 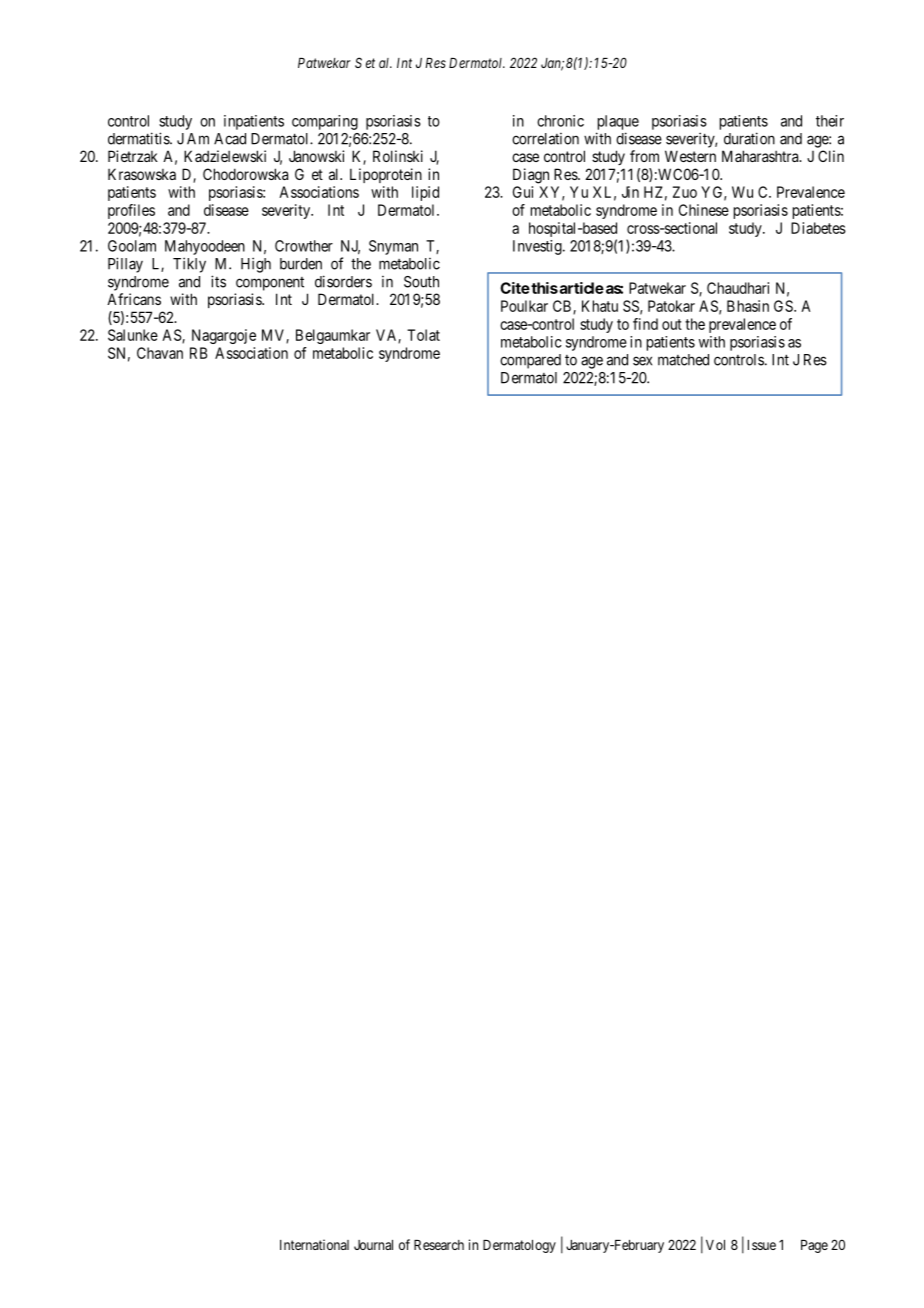 What do you see at coordinates (761, 156) in the screenshot?
I see `Maharashtra` at bounding box center [761, 156].
